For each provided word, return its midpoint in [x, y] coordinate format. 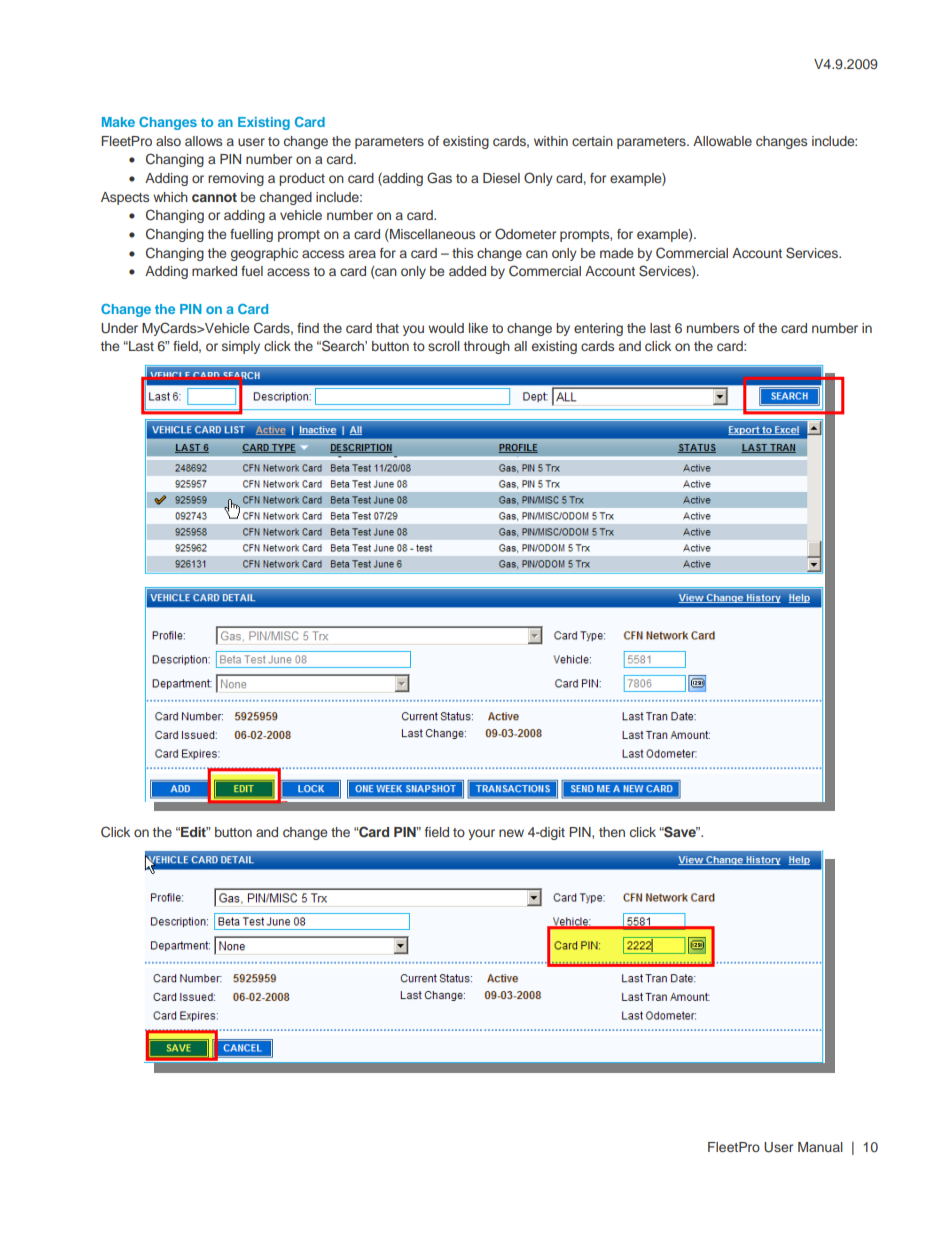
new [511, 833]
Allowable [722, 141]
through [487, 347]
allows [203, 141]
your [481, 834]
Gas [439, 178]
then [612, 832]
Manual [820, 1147]
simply [241, 347]
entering [598, 329]
